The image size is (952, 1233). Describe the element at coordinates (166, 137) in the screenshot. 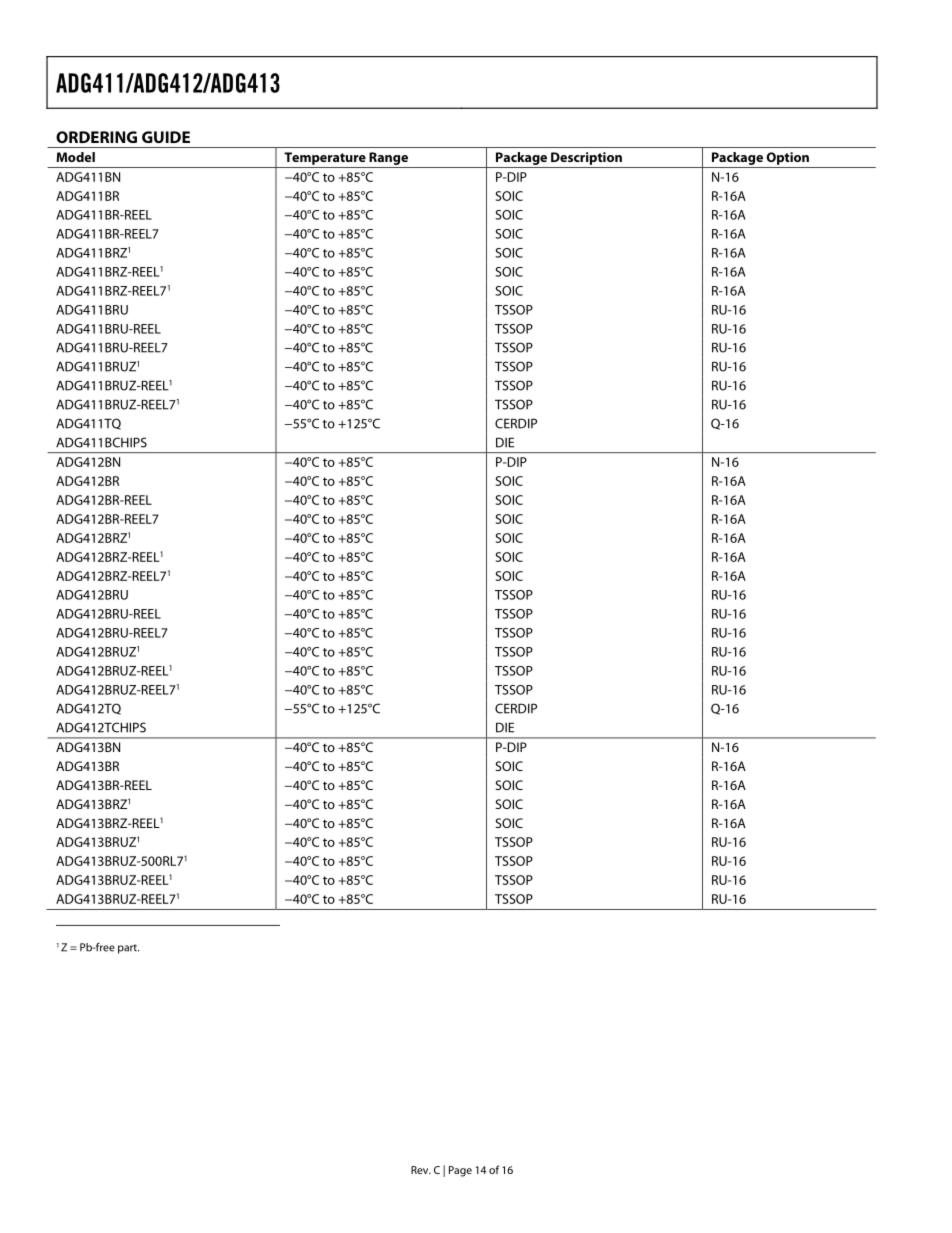

I see `GUIDE` at that location.
